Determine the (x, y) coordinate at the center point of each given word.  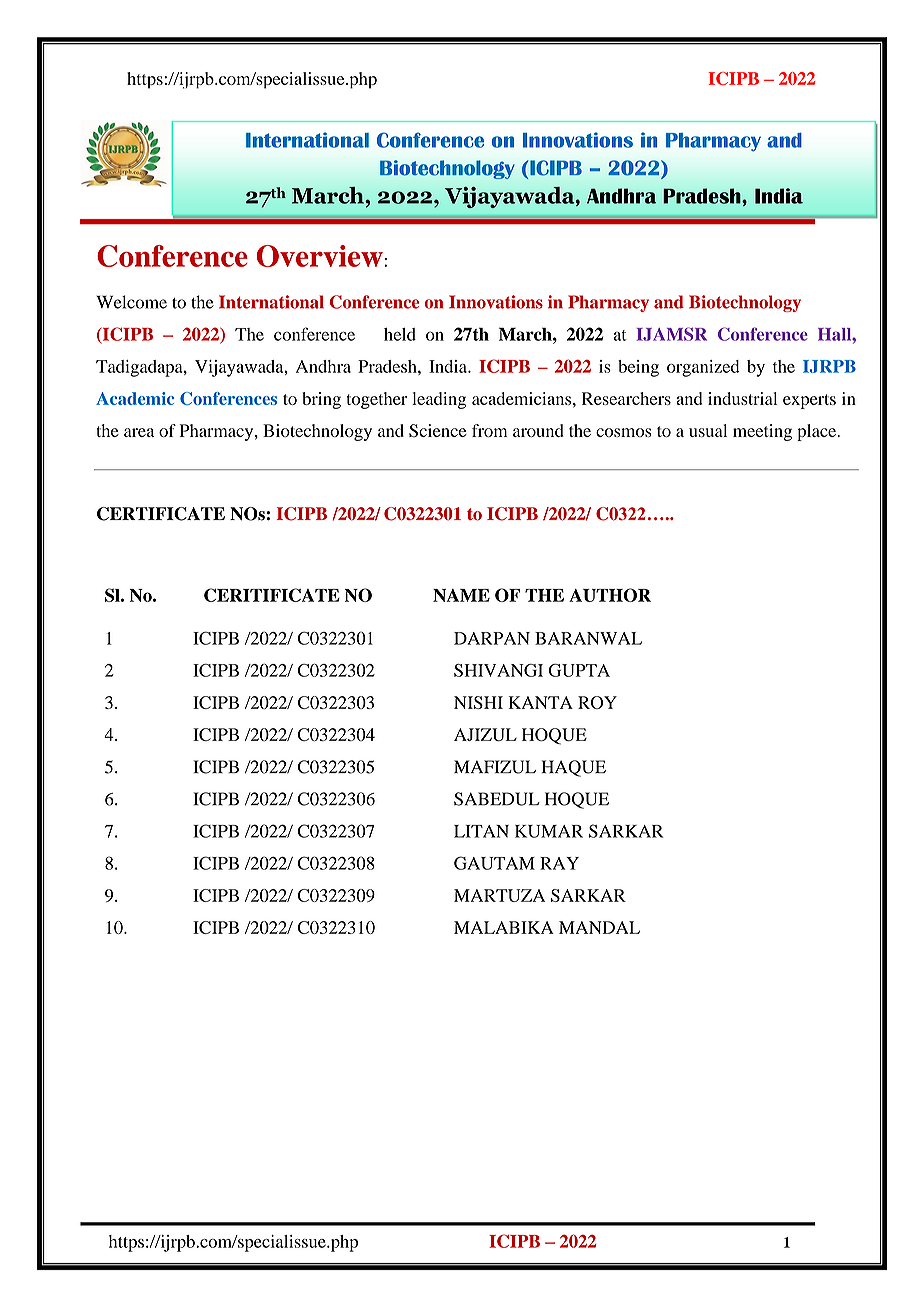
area (139, 432)
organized (703, 368)
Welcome (131, 302)
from (489, 430)
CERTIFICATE (161, 514)
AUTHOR (610, 595)
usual (708, 430)
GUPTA (579, 670)
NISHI (478, 702)
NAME (461, 595)
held (400, 334)
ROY (597, 702)
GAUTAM (494, 863)
